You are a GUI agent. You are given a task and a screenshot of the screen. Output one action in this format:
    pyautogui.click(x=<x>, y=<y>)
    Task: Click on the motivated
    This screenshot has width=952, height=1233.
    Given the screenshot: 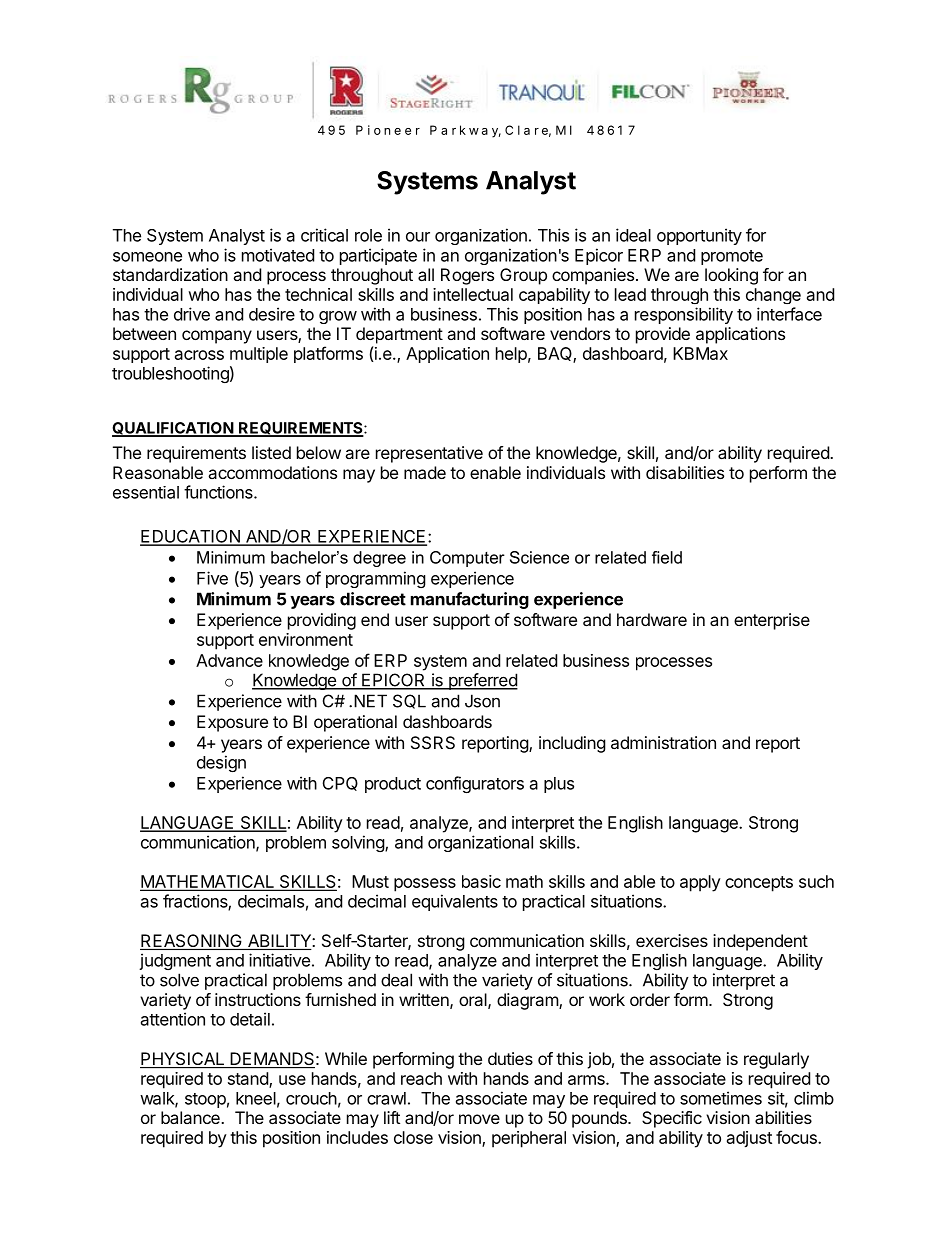 What is the action you would take?
    pyautogui.click(x=278, y=255)
